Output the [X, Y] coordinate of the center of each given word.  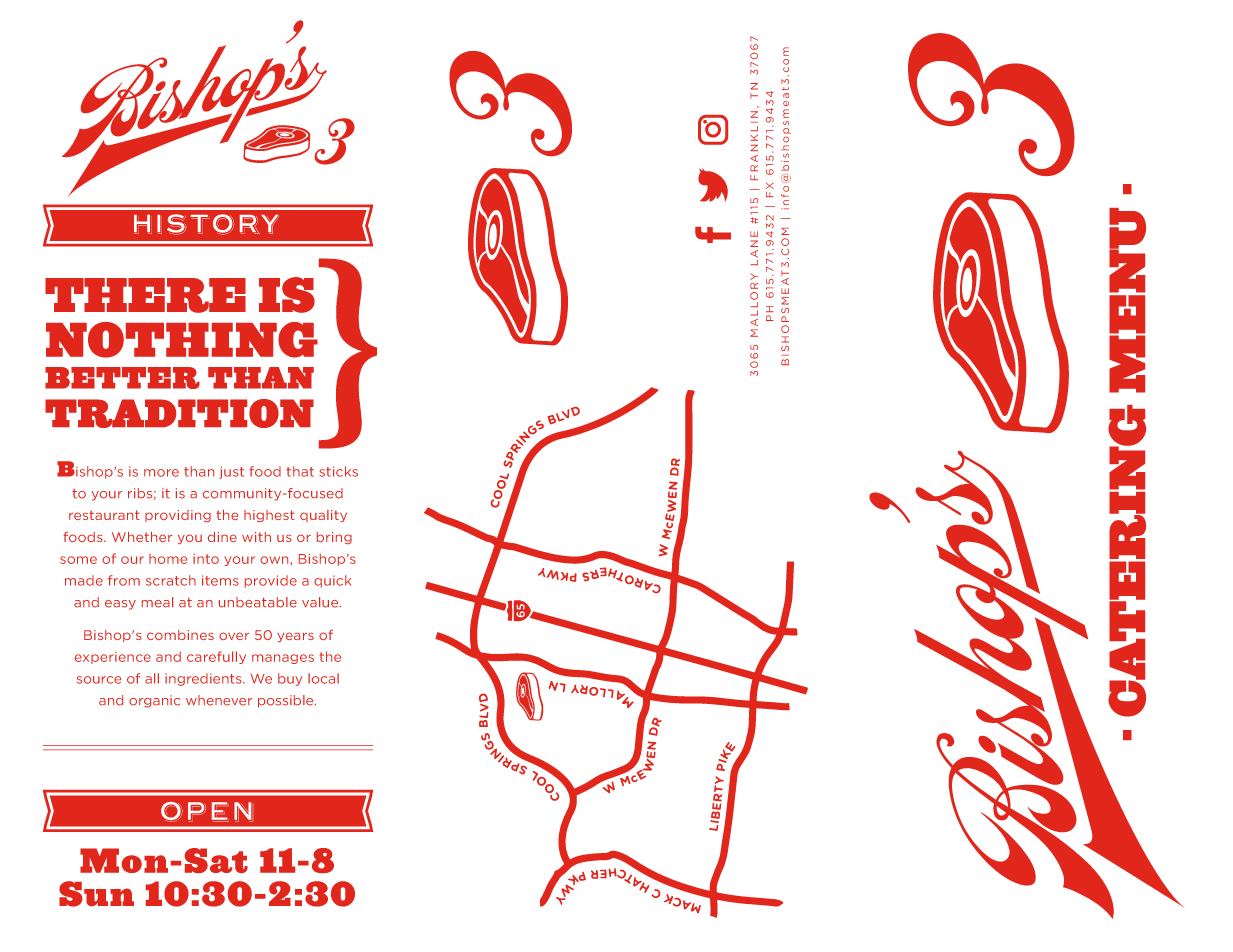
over [234, 636]
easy [120, 605]
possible [287, 701]
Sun [96, 894]
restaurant [104, 515]
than [199, 471]
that [300, 471]
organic [154, 701]
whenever [219, 700]
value [321, 602]
